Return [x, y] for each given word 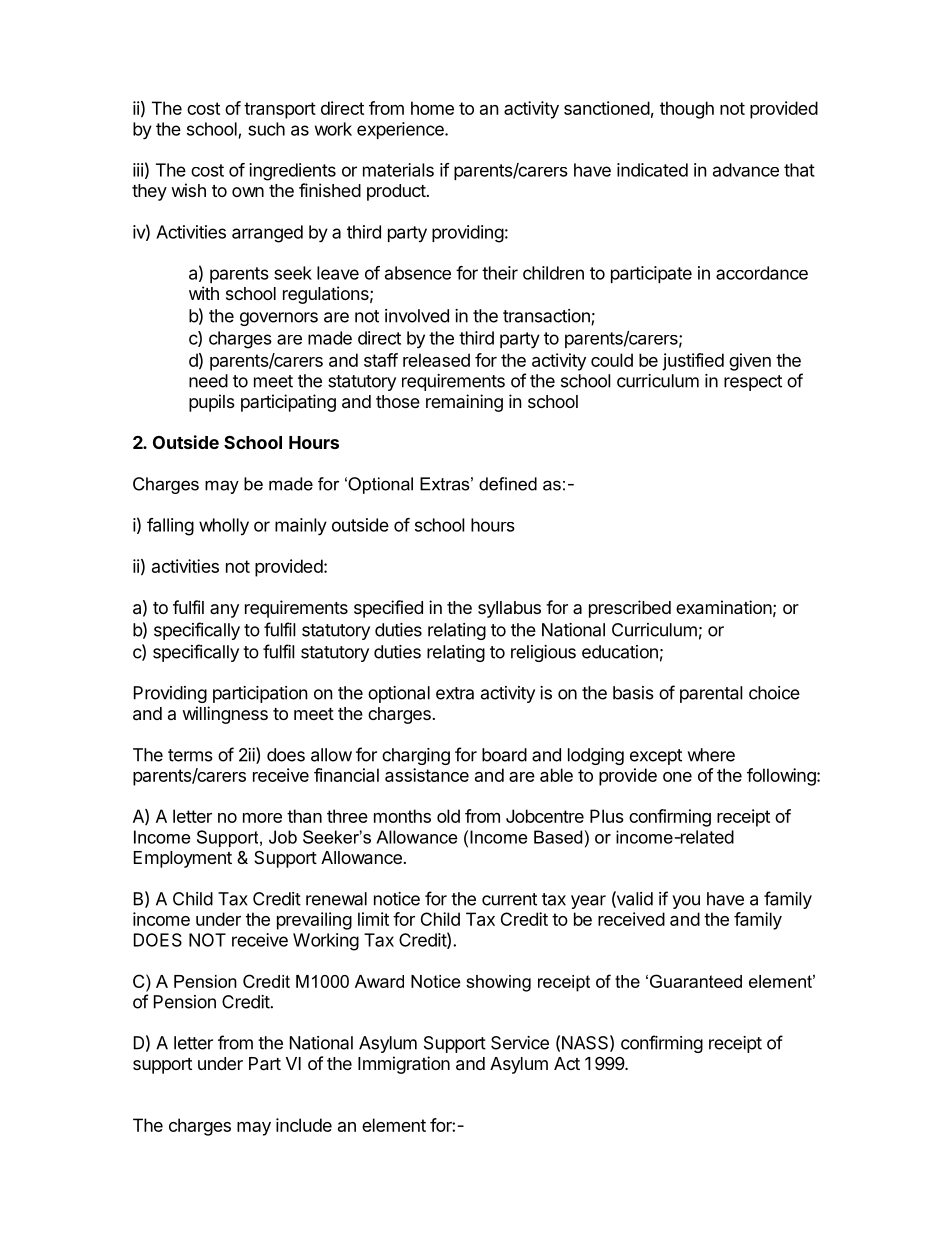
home [432, 108]
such [266, 129]
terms [190, 755]
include [304, 1125]
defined [508, 484]
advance [746, 170]
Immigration [404, 1065]
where [711, 755]
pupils [212, 403]
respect [753, 383]
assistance [427, 775]
